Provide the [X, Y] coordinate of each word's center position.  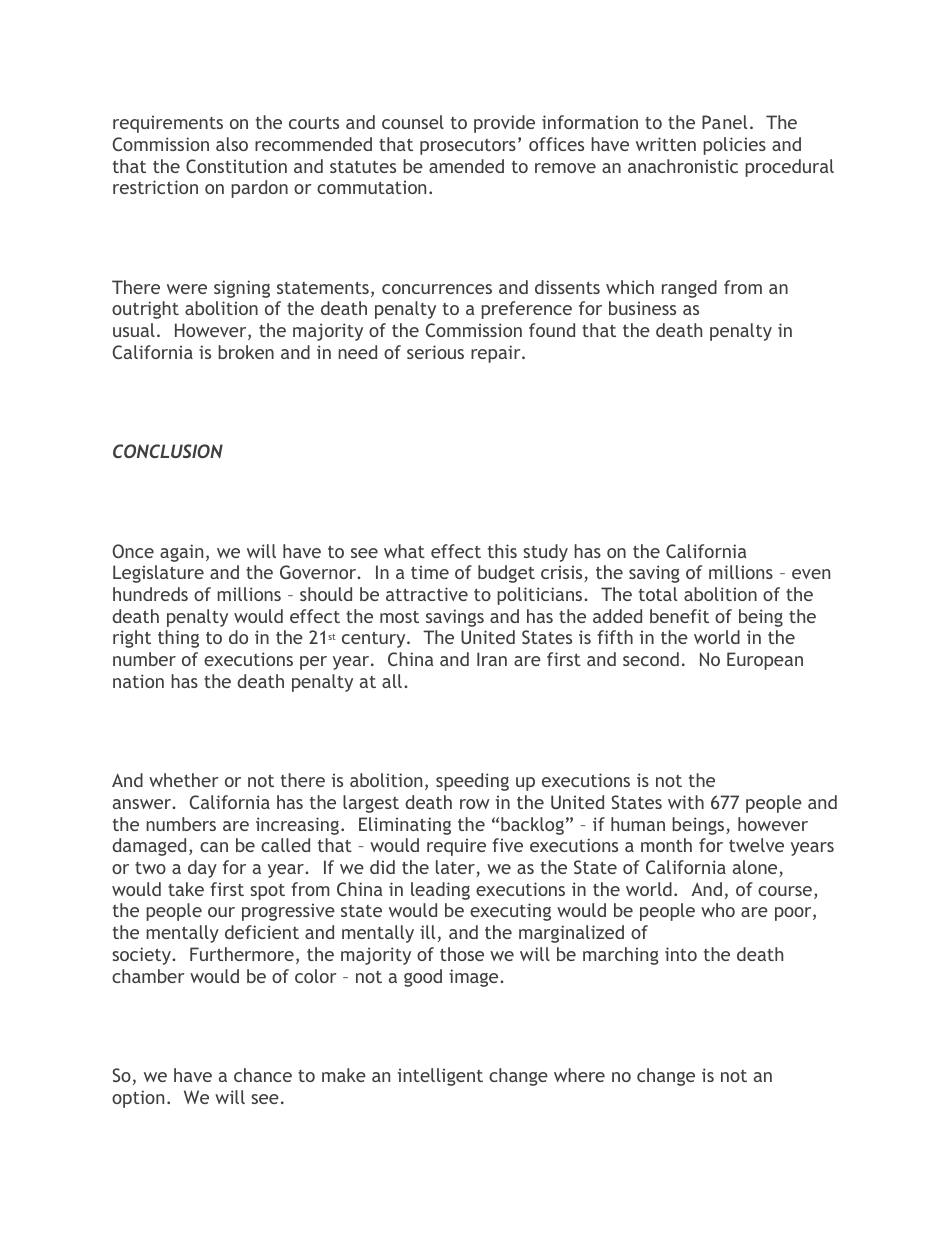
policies [734, 146]
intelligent [440, 1077]
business [642, 308]
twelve [756, 845]
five [507, 845]
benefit [679, 616]
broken [246, 352]
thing [178, 639]
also [232, 144]
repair [497, 354]
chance [263, 1075]
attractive [427, 594]
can [214, 847]
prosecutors [468, 147]
